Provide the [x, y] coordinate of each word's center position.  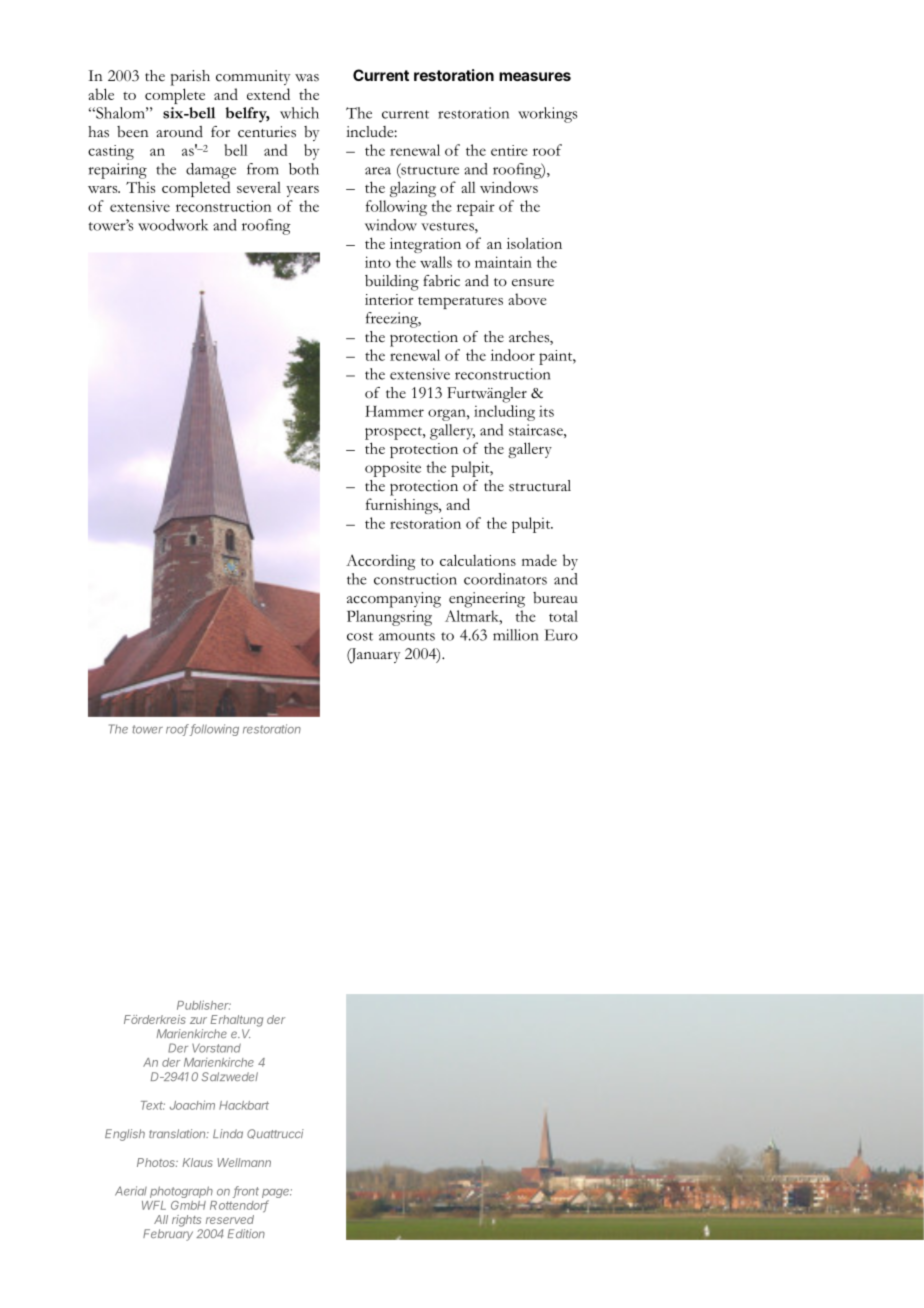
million [515, 635]
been [133, 132]
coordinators [505, 579]
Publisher [204, 1005]
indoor [513, 355]
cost [360, 636]
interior [389, 299]
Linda [228, 1133]
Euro [561, 635]
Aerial [131, 1191]
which [299, 113]
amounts [407, 636]
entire [509, 150]
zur [198, 1020]
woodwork [173, 225]
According [380, 562]
